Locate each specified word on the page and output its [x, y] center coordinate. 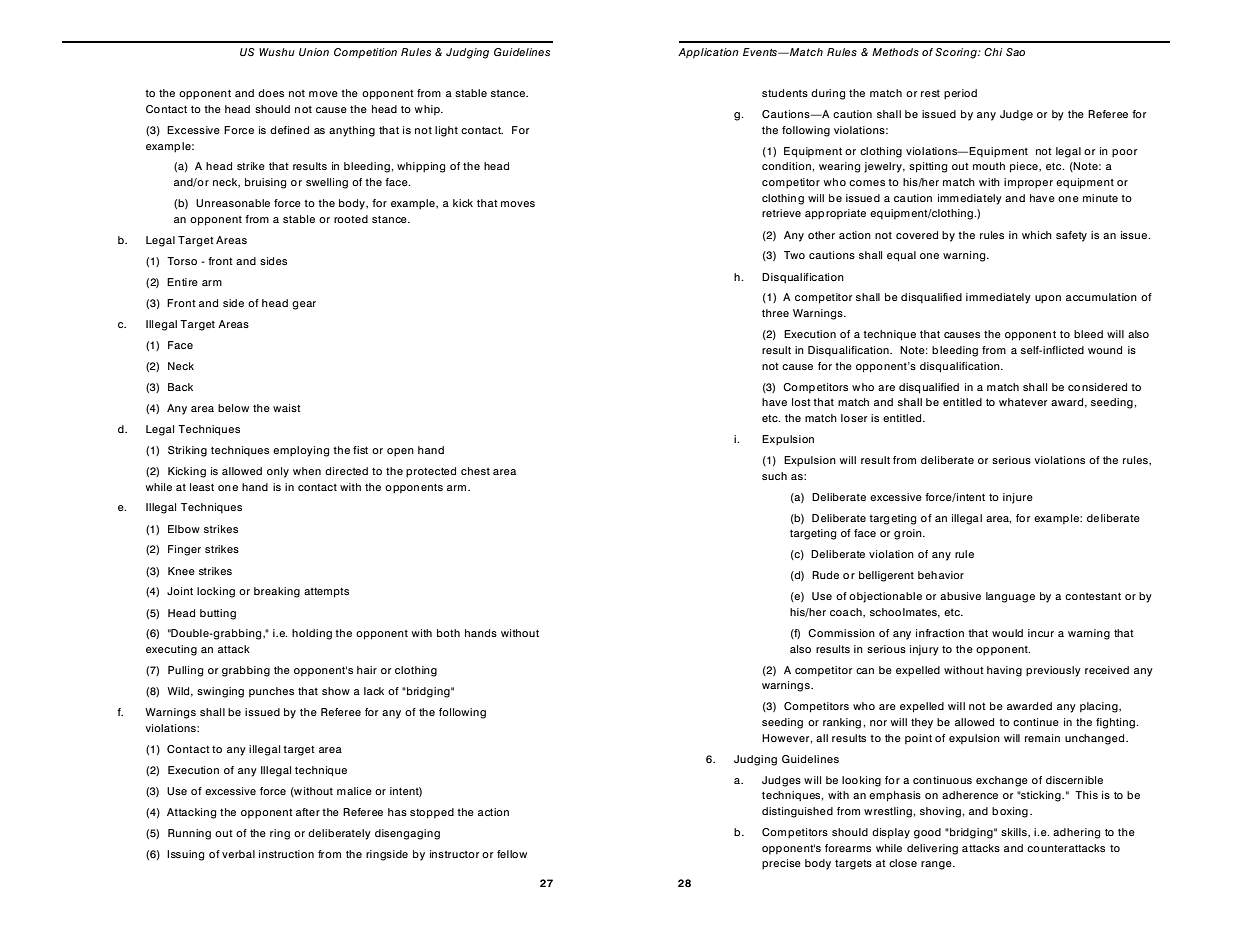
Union [314, 52]
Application [708, 53]
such [774, 476]
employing [301, 451]
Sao [1015, 52]
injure [1018, 498]
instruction [286, 854]
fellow [512, 854]
